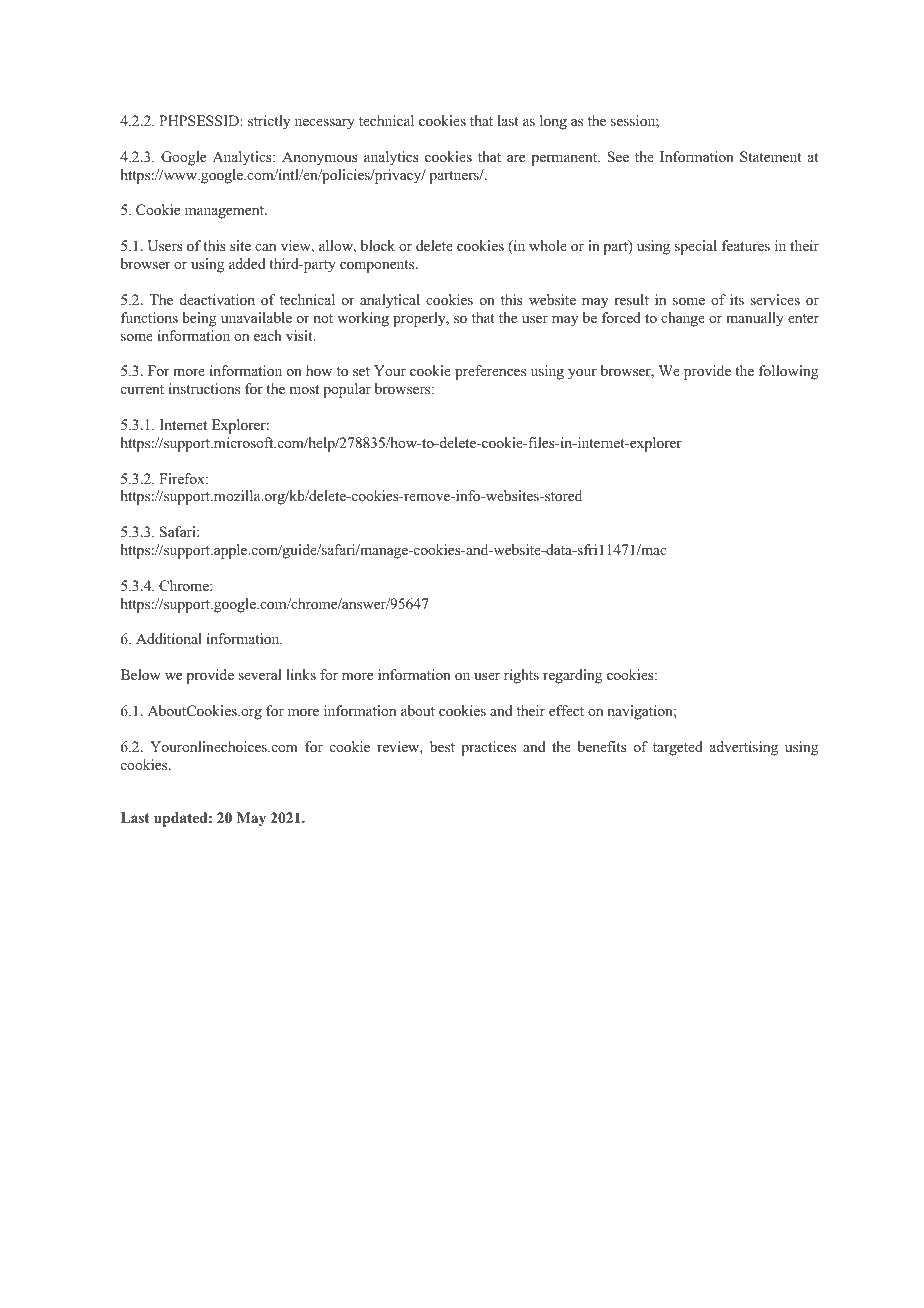 This page has height=1308, width=924. What do you see at coordinates (771, 156) in the page?
I see `Statement` at bounding box center [771, 156].
